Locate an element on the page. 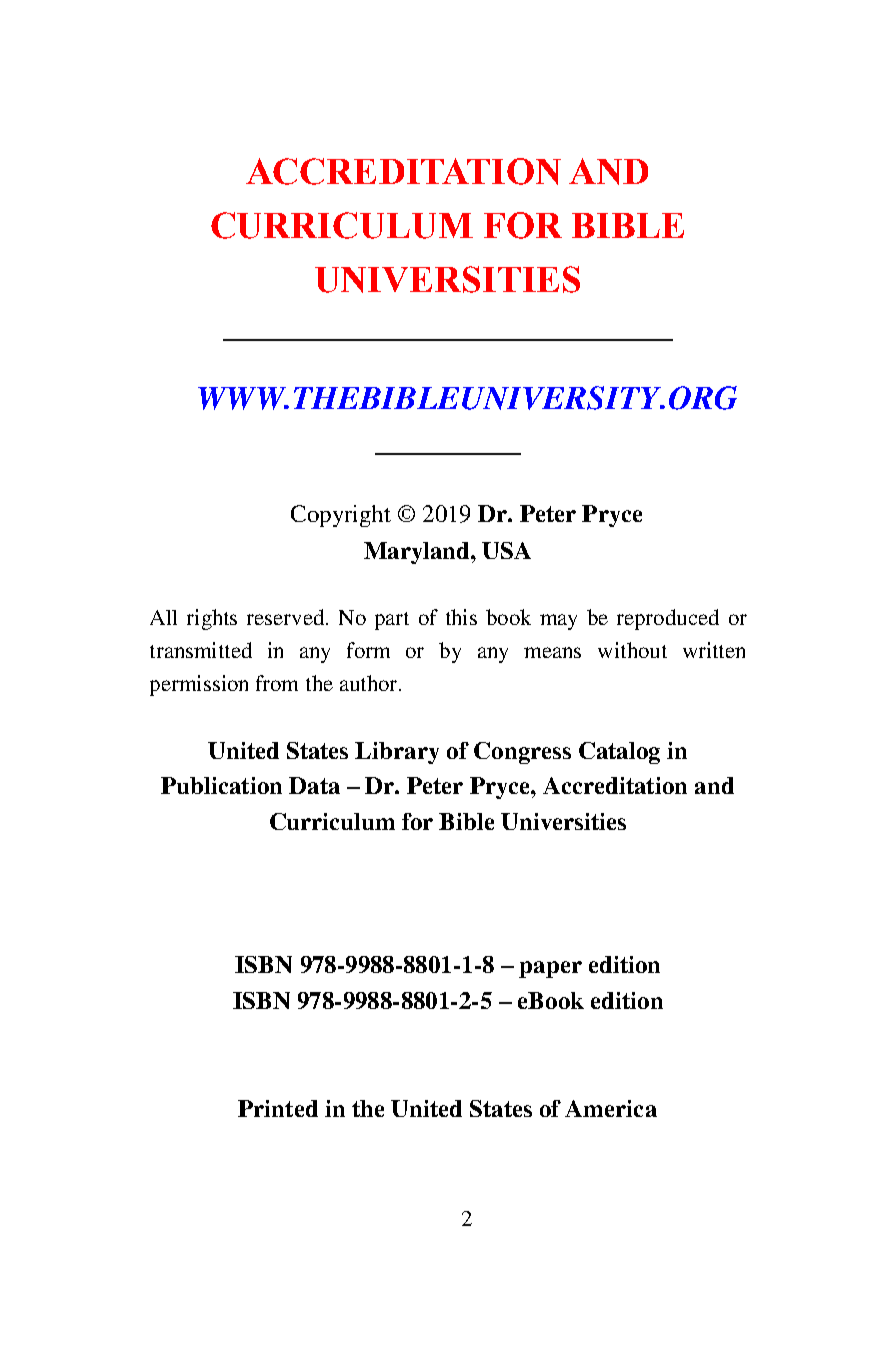 The image size is (896, 1345). Copyright is located at coordinates (341, 516).
